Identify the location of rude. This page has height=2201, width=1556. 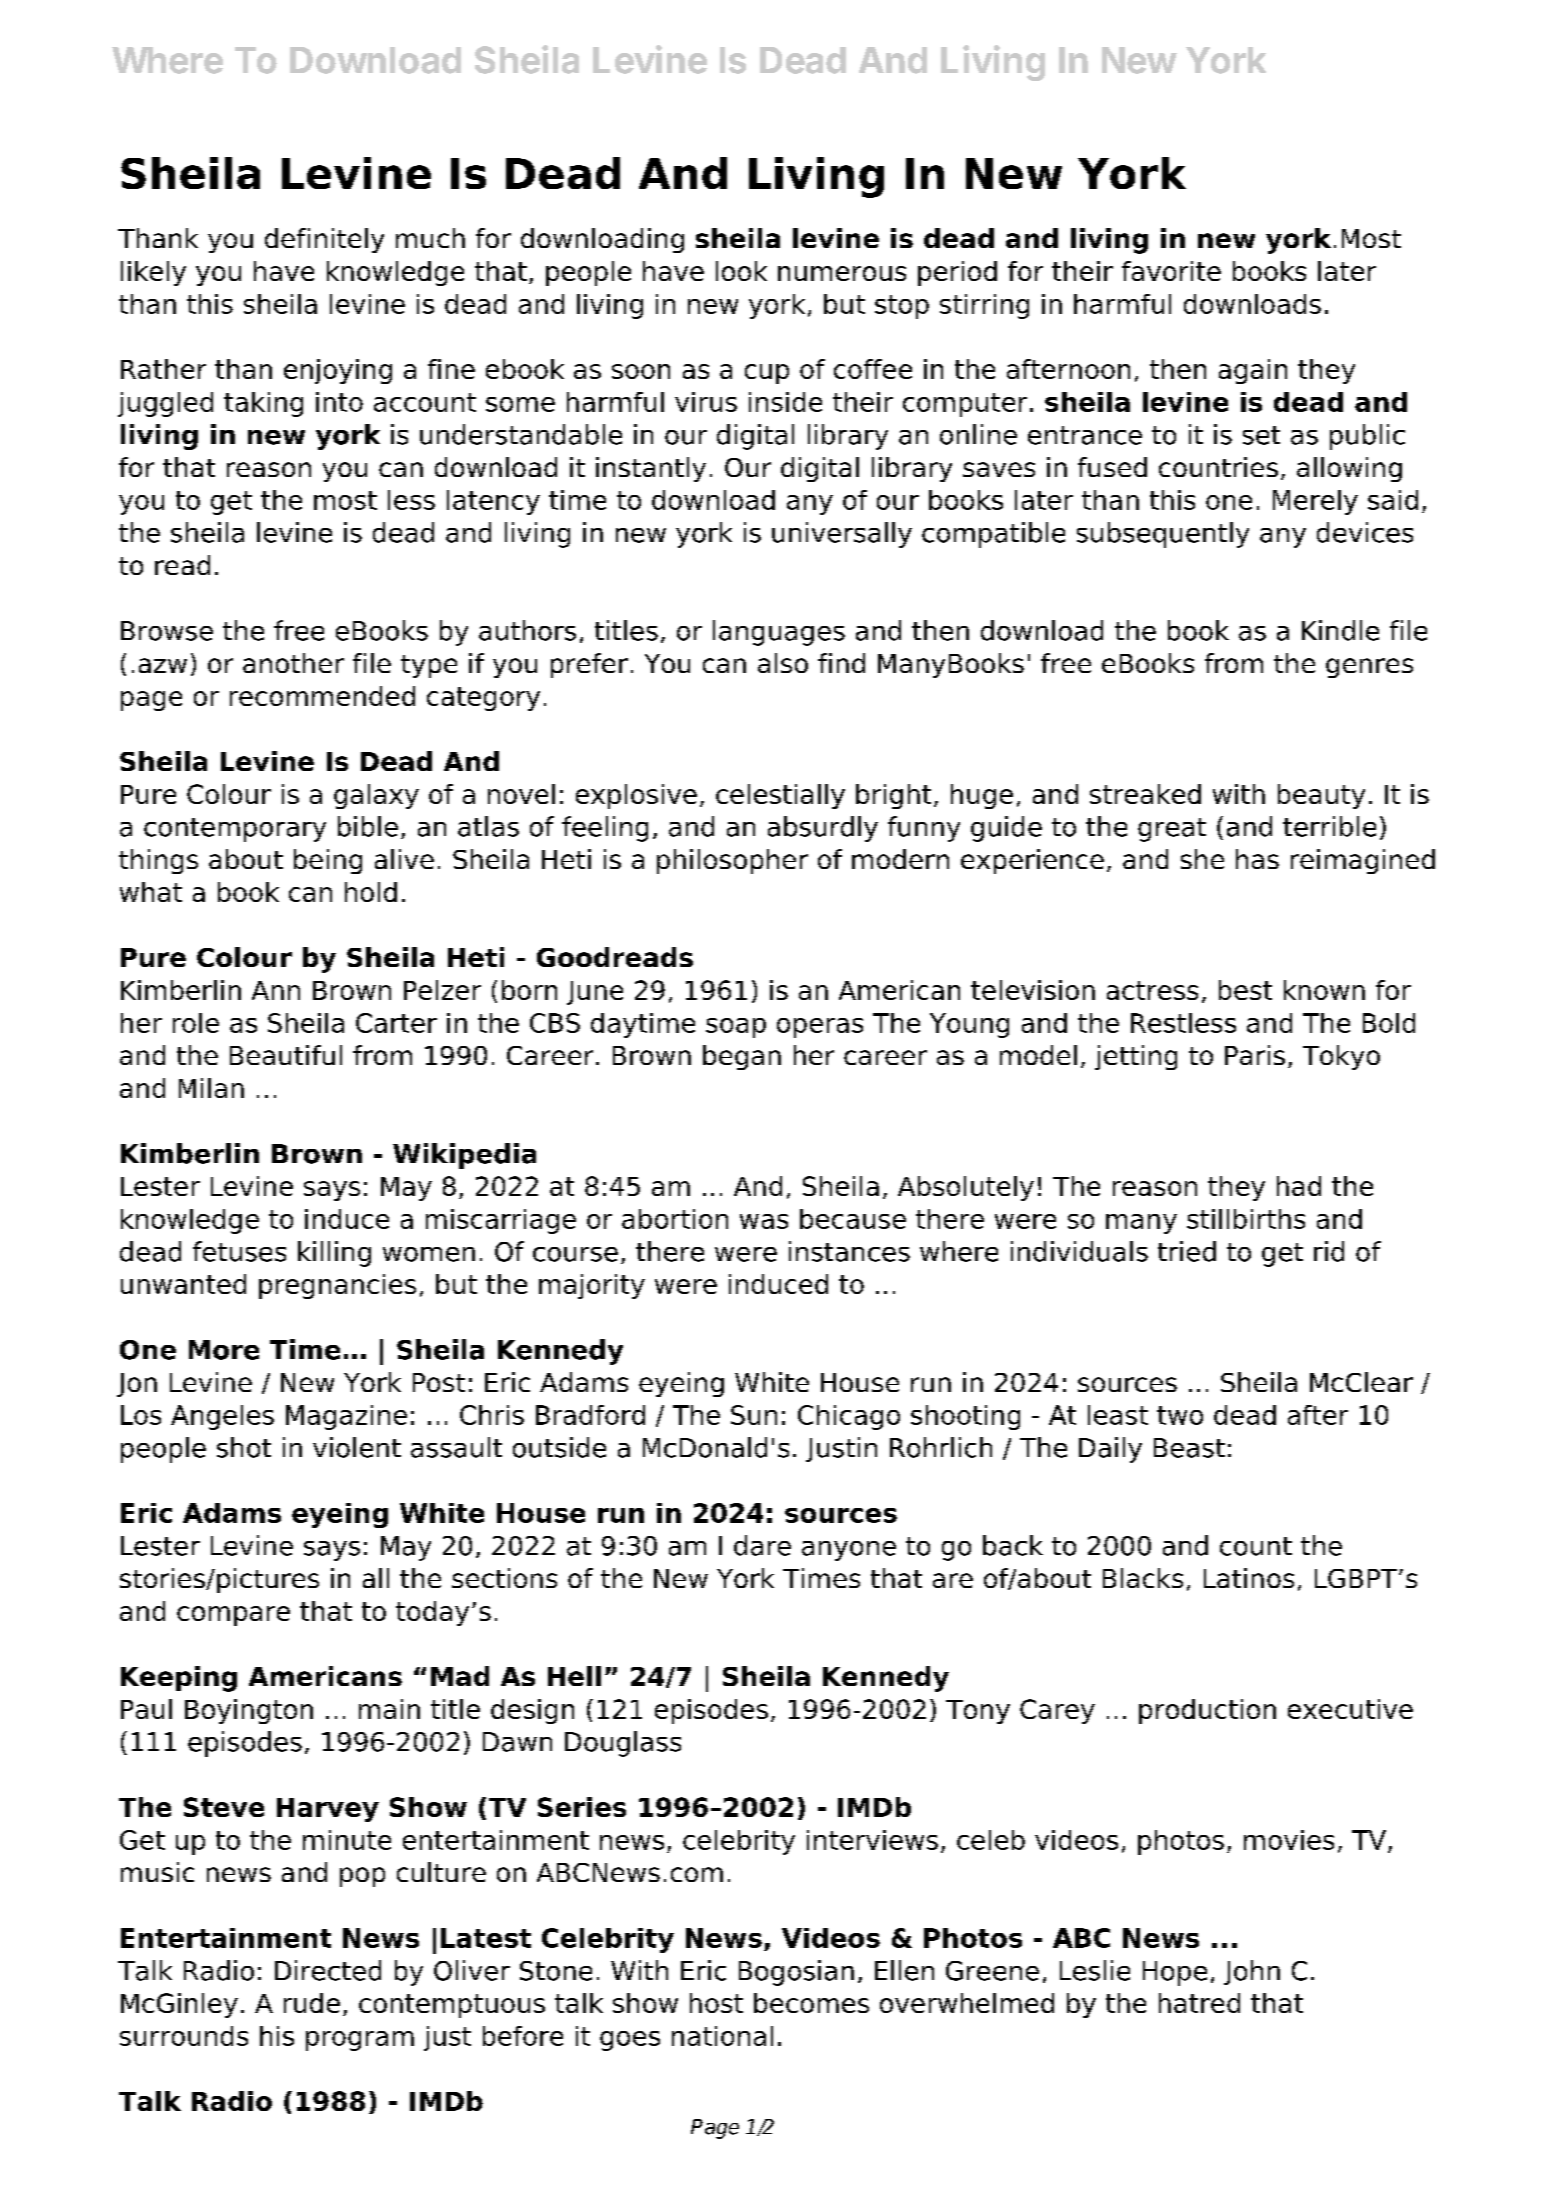
(312, 2003).
